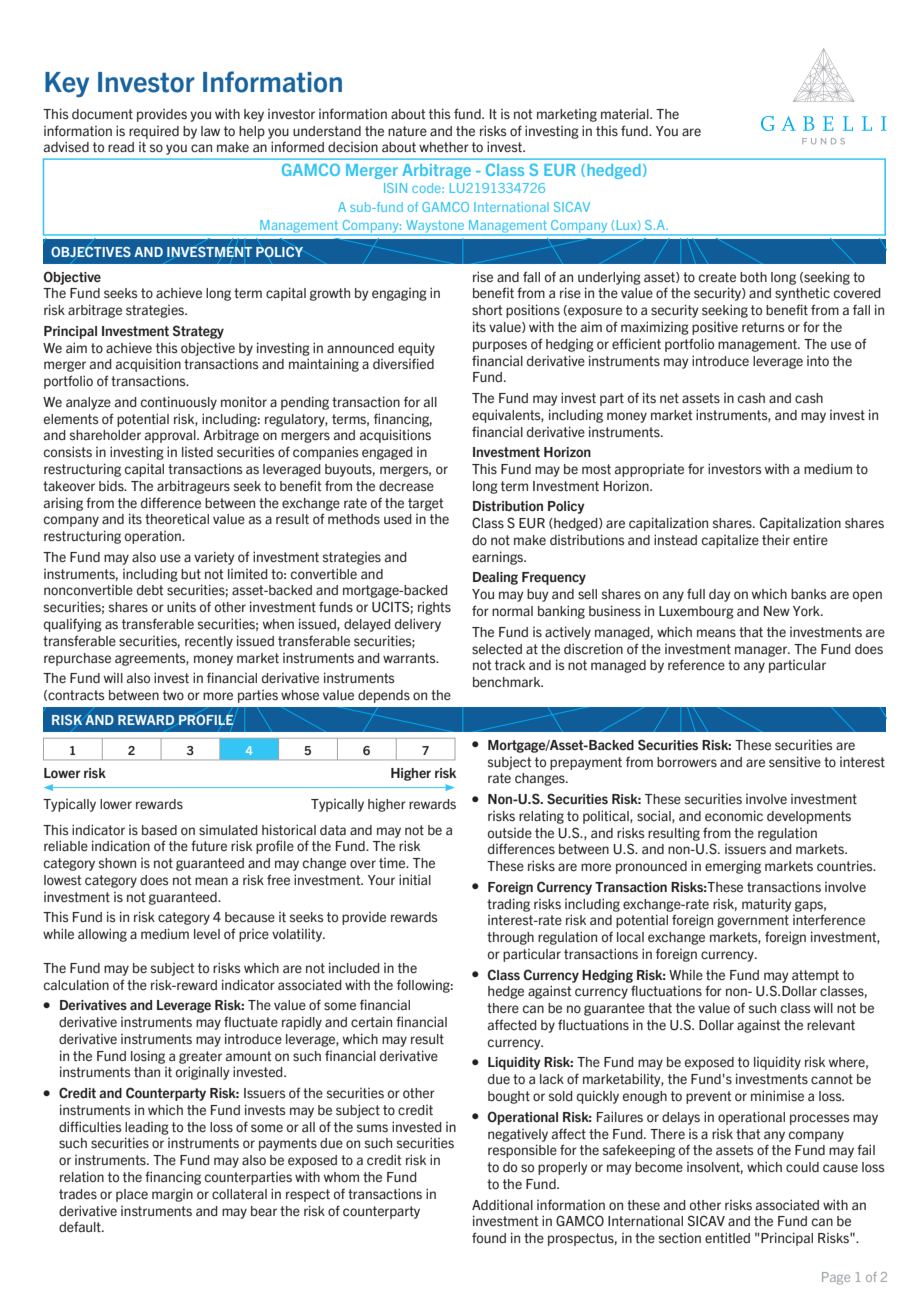 The image size is (924, 1307). I want to click on required, so click(154, 132).
